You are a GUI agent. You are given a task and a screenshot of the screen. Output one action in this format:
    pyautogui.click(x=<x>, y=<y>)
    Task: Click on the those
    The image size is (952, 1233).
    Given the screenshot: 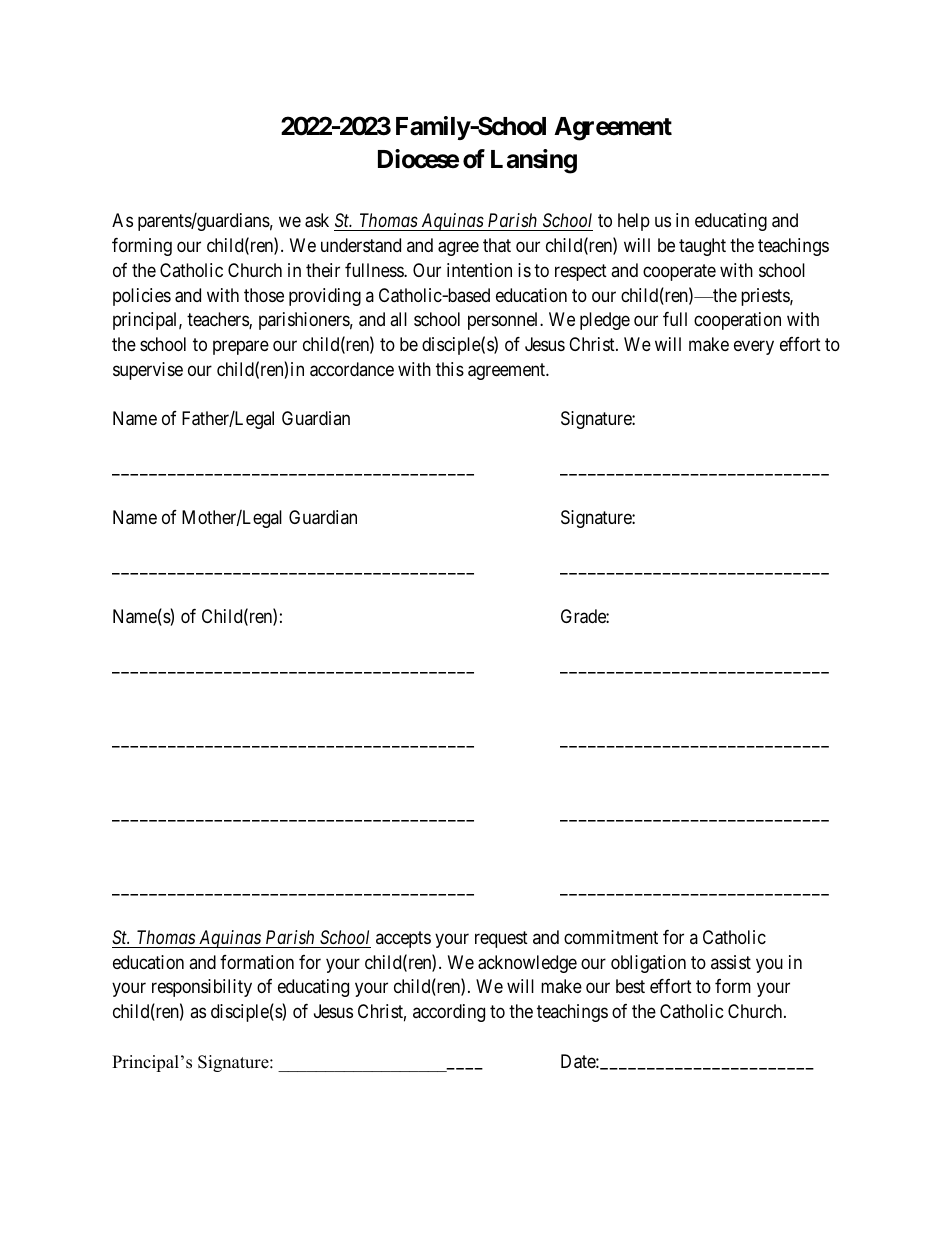 What is the action you would take?
    pyautogui.click(x=264, y=295)
